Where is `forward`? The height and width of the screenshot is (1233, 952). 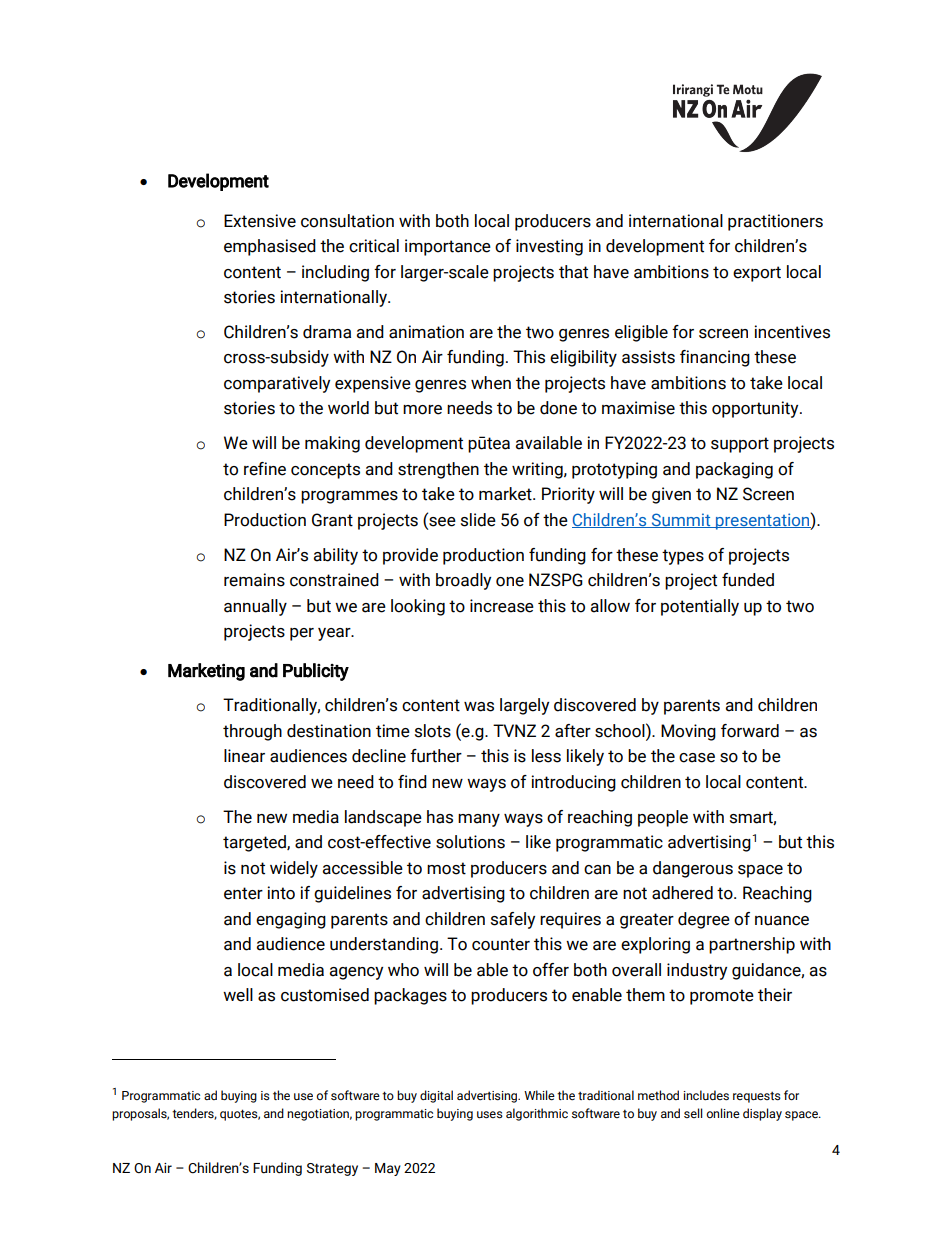 forward is located at coordinates (750, 731).
